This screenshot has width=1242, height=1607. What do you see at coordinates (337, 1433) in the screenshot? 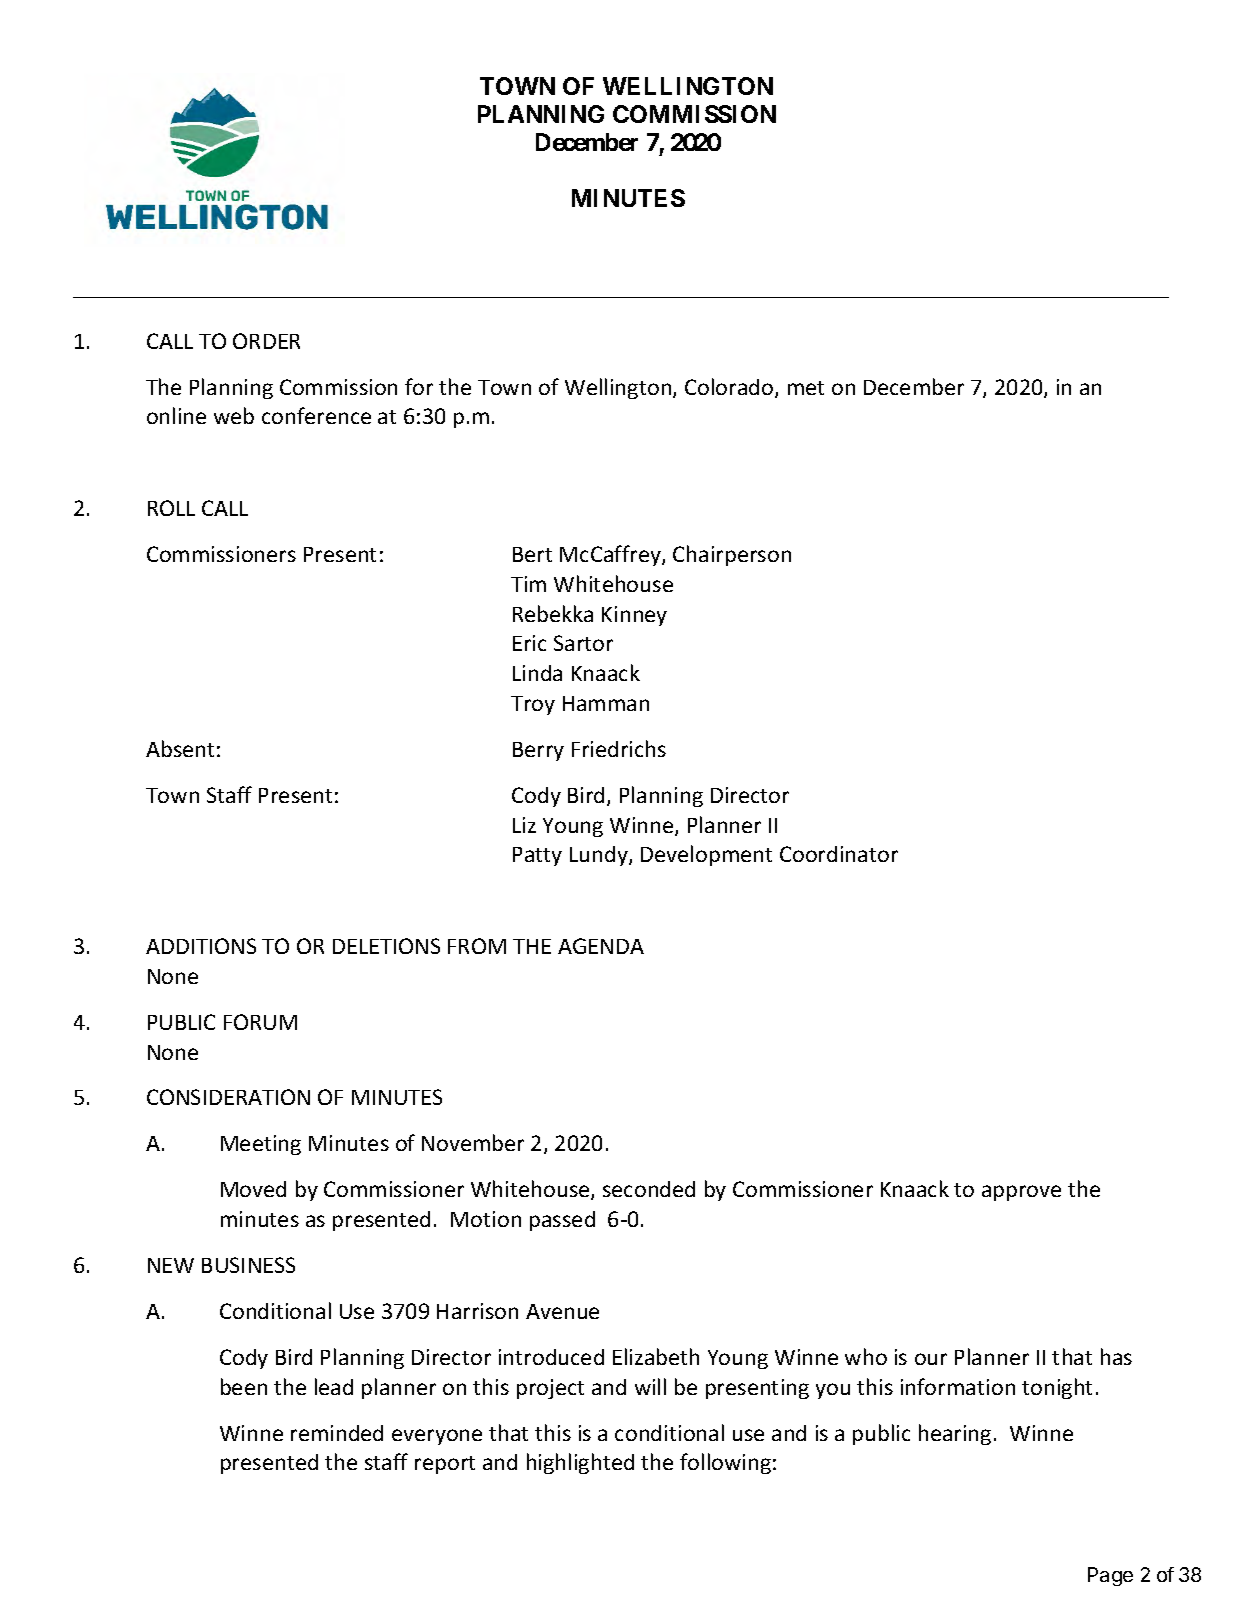
I see `reminded` at bounding box center [337, 1433].
